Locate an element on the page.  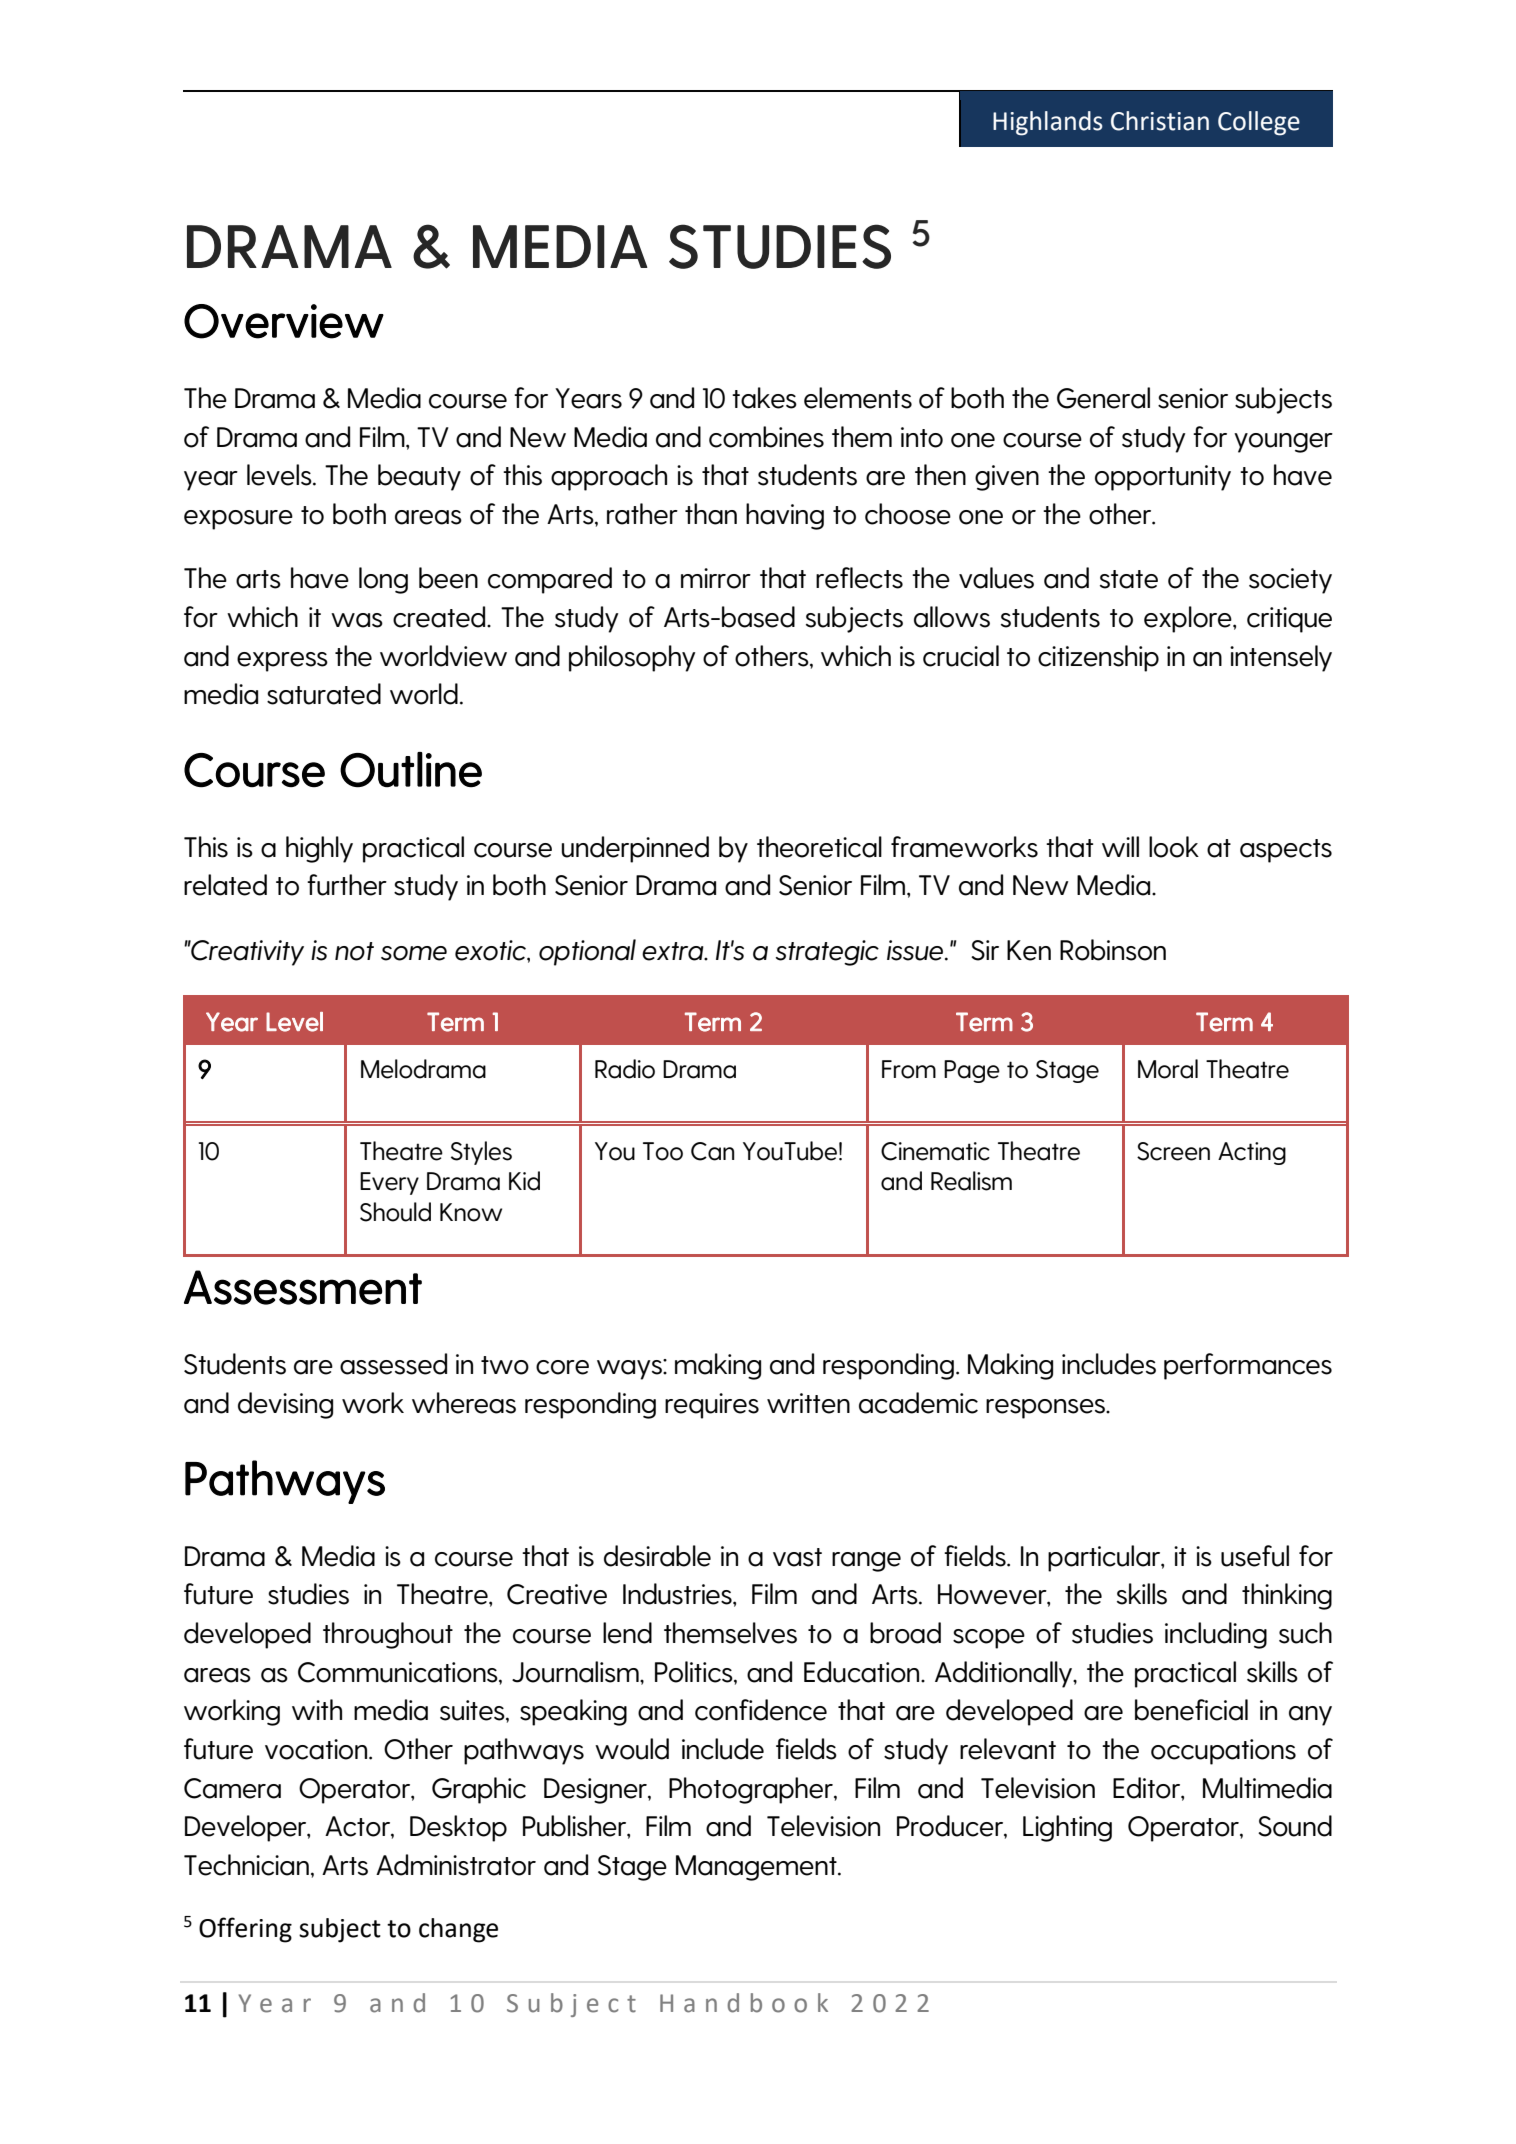
Management is located at coordinates (757, 1868).
